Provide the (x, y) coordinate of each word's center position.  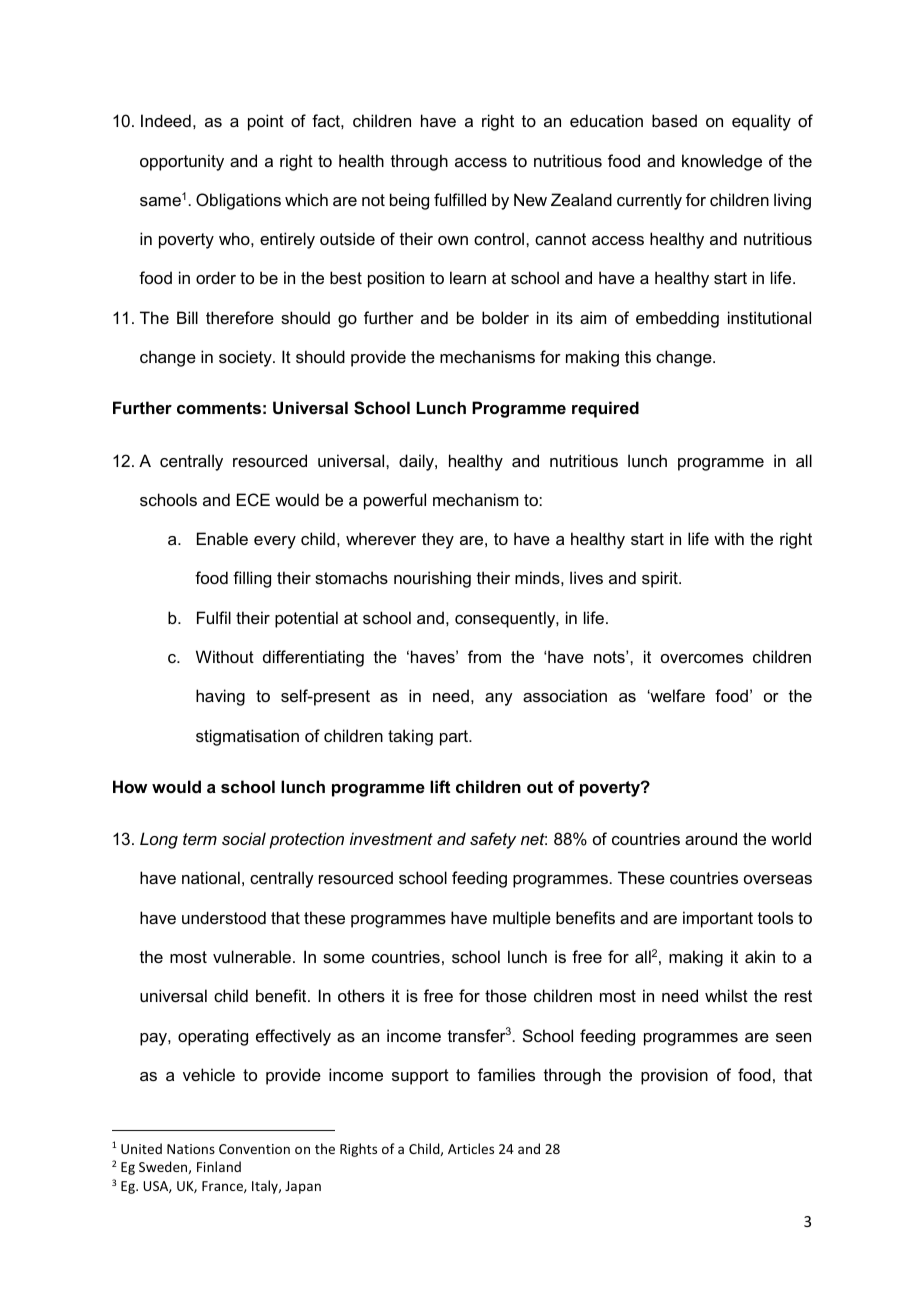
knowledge (722, 162)
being (409, 201)
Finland (219, 1166)
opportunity (182, 162)
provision (674, 1076)
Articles (471, 1148)
